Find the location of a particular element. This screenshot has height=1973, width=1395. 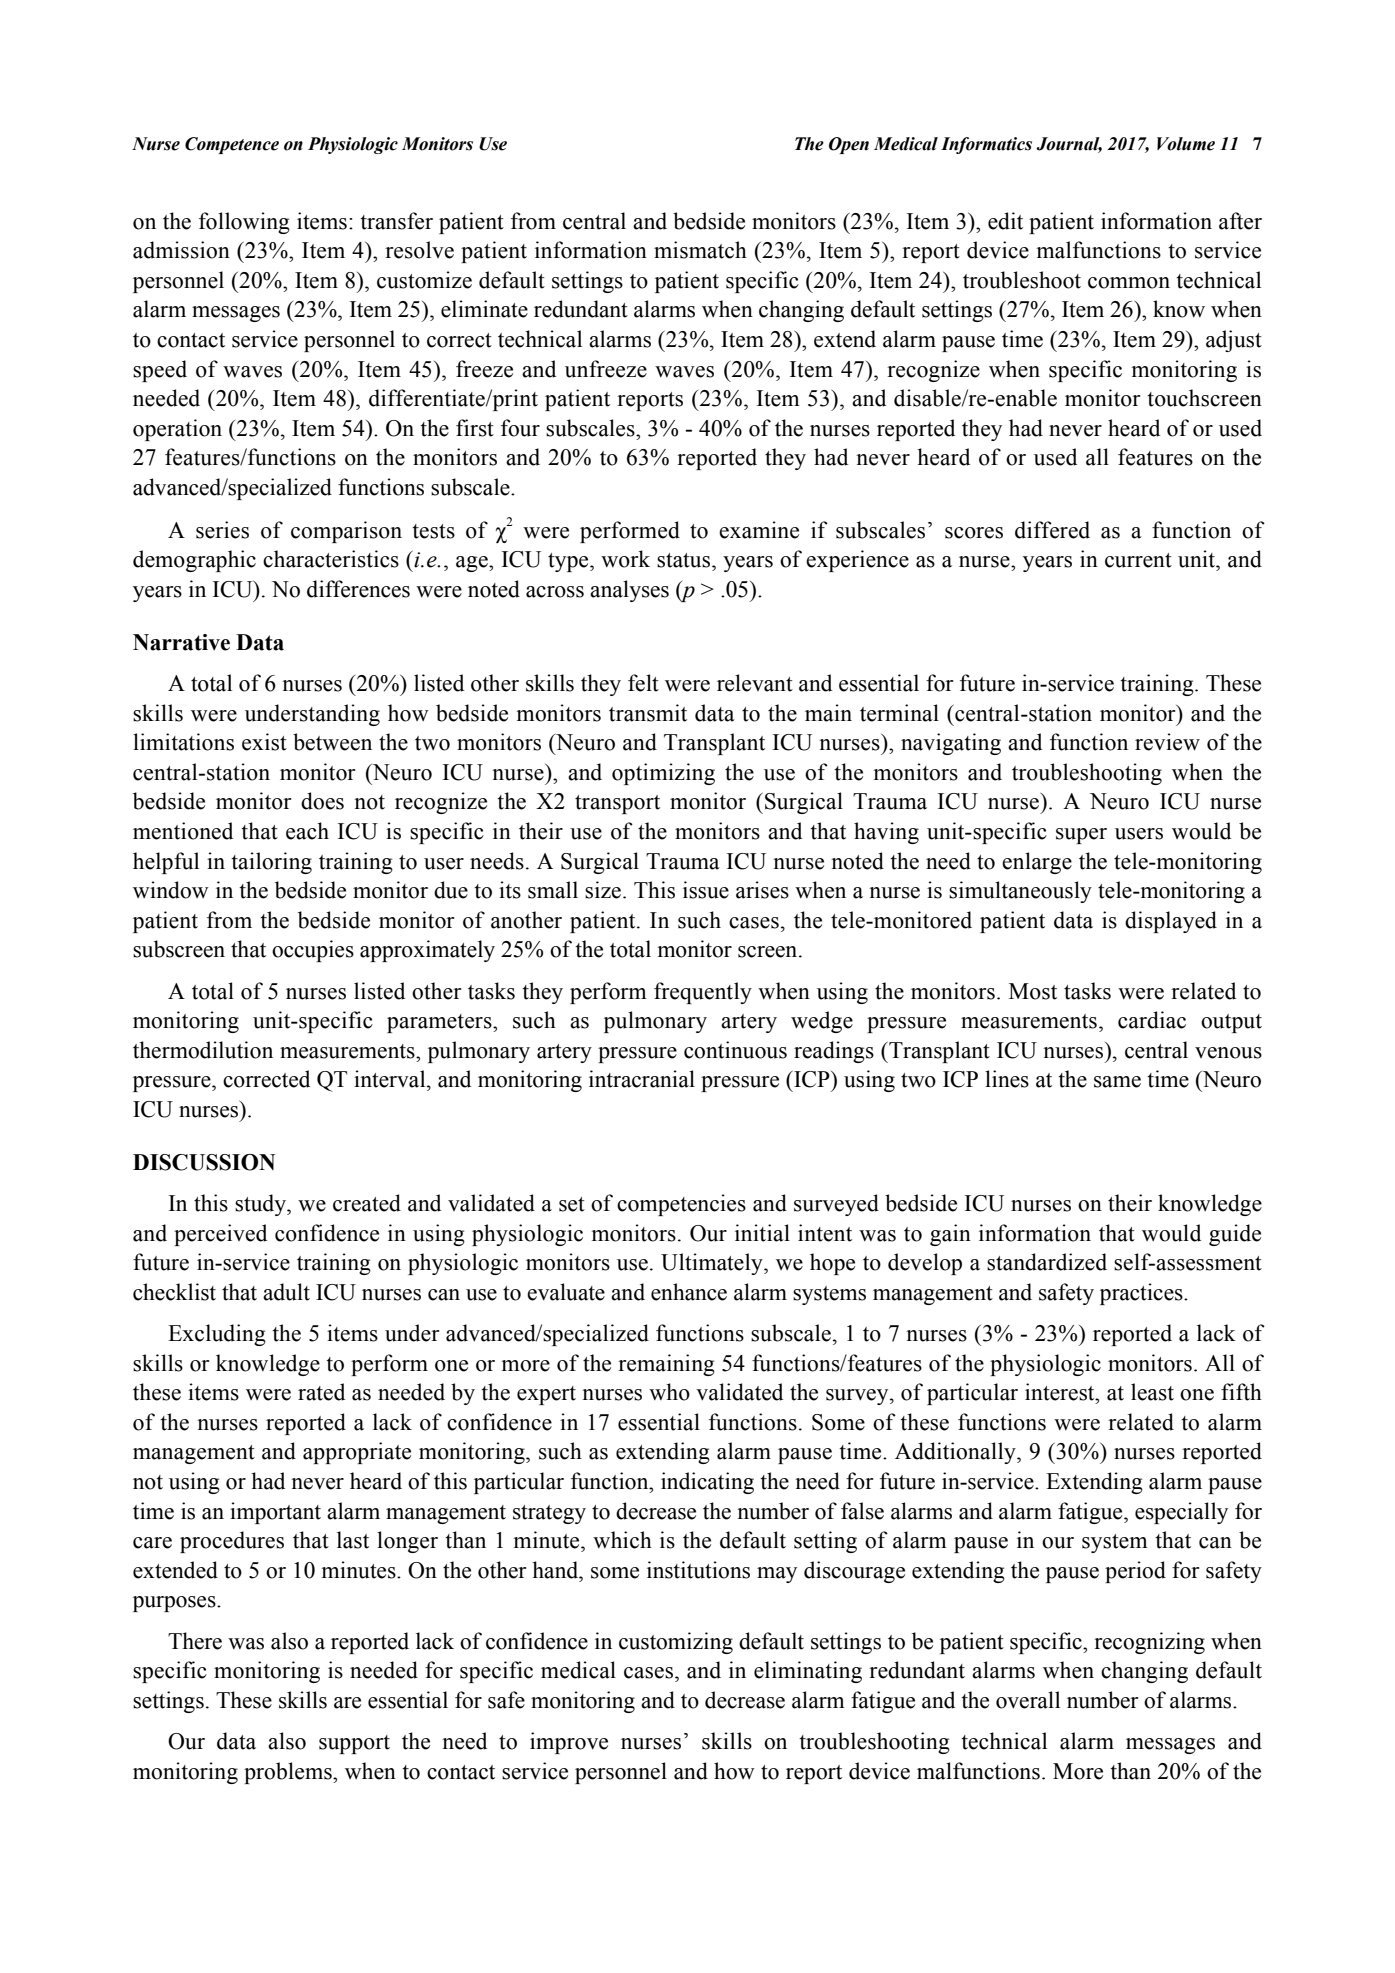

displayed is located at coordinates (1171, 922).
